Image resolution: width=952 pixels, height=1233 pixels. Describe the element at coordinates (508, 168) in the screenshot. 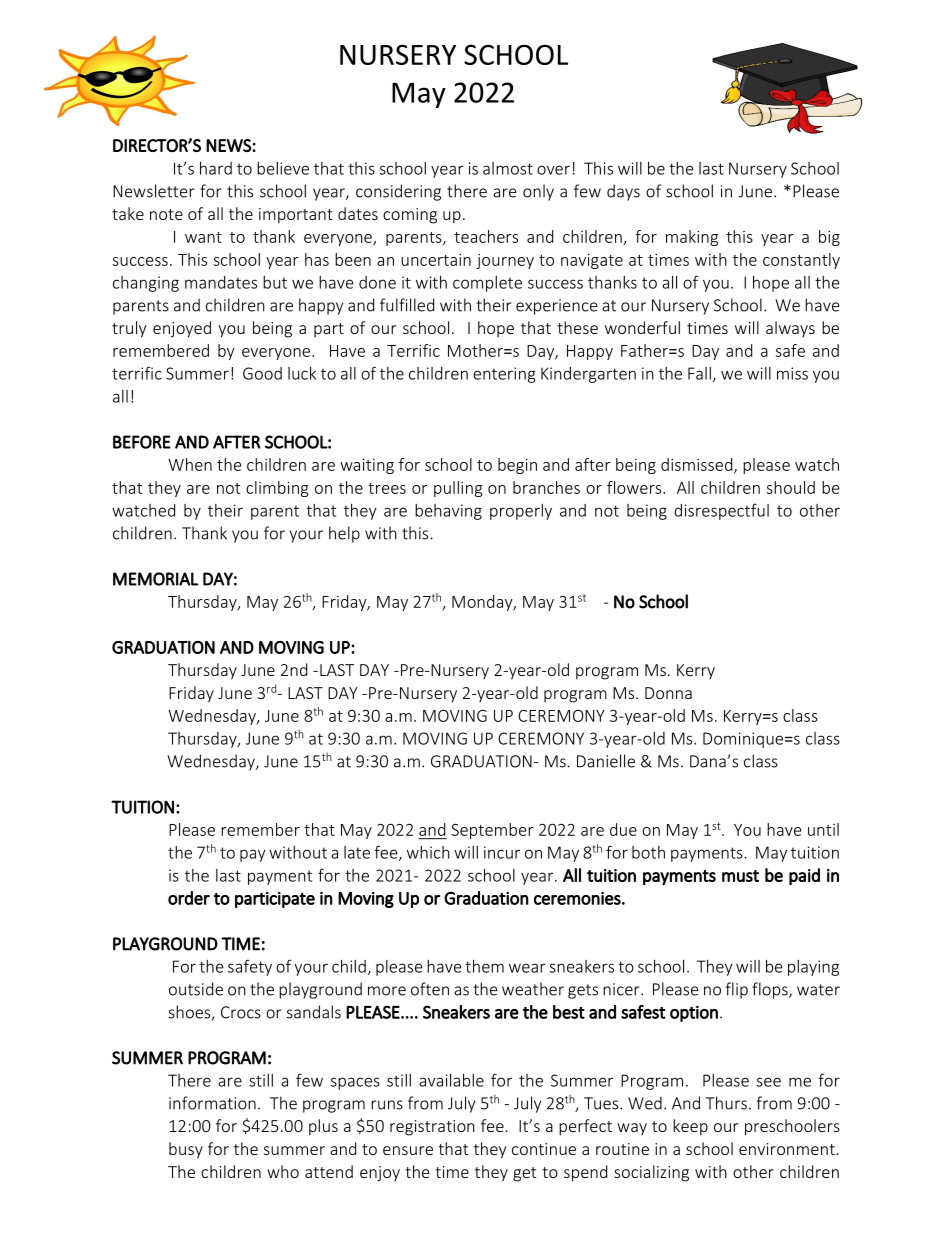

I see `almost` at that location.
